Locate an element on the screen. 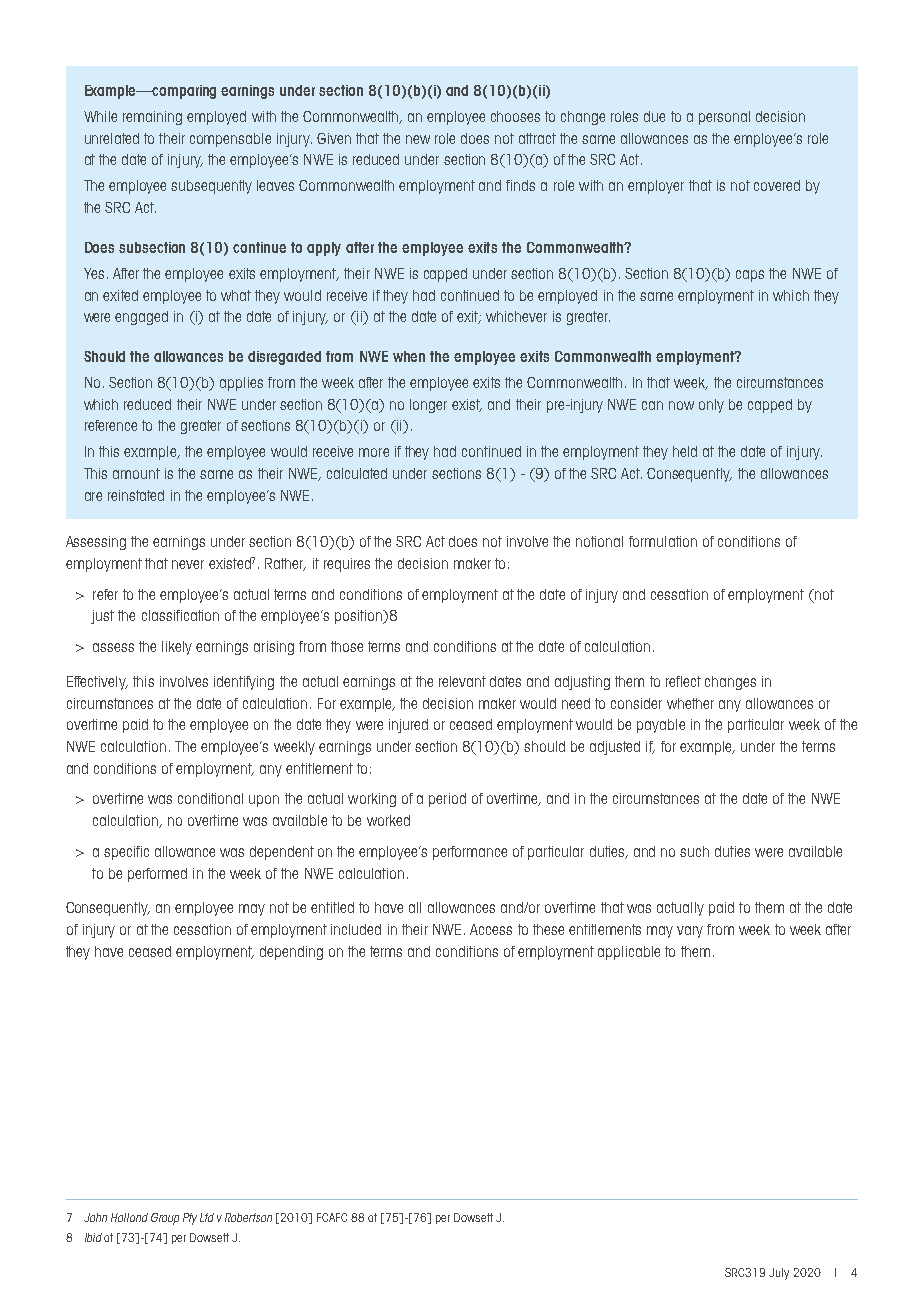  period is located at coordinates (447, 800).
